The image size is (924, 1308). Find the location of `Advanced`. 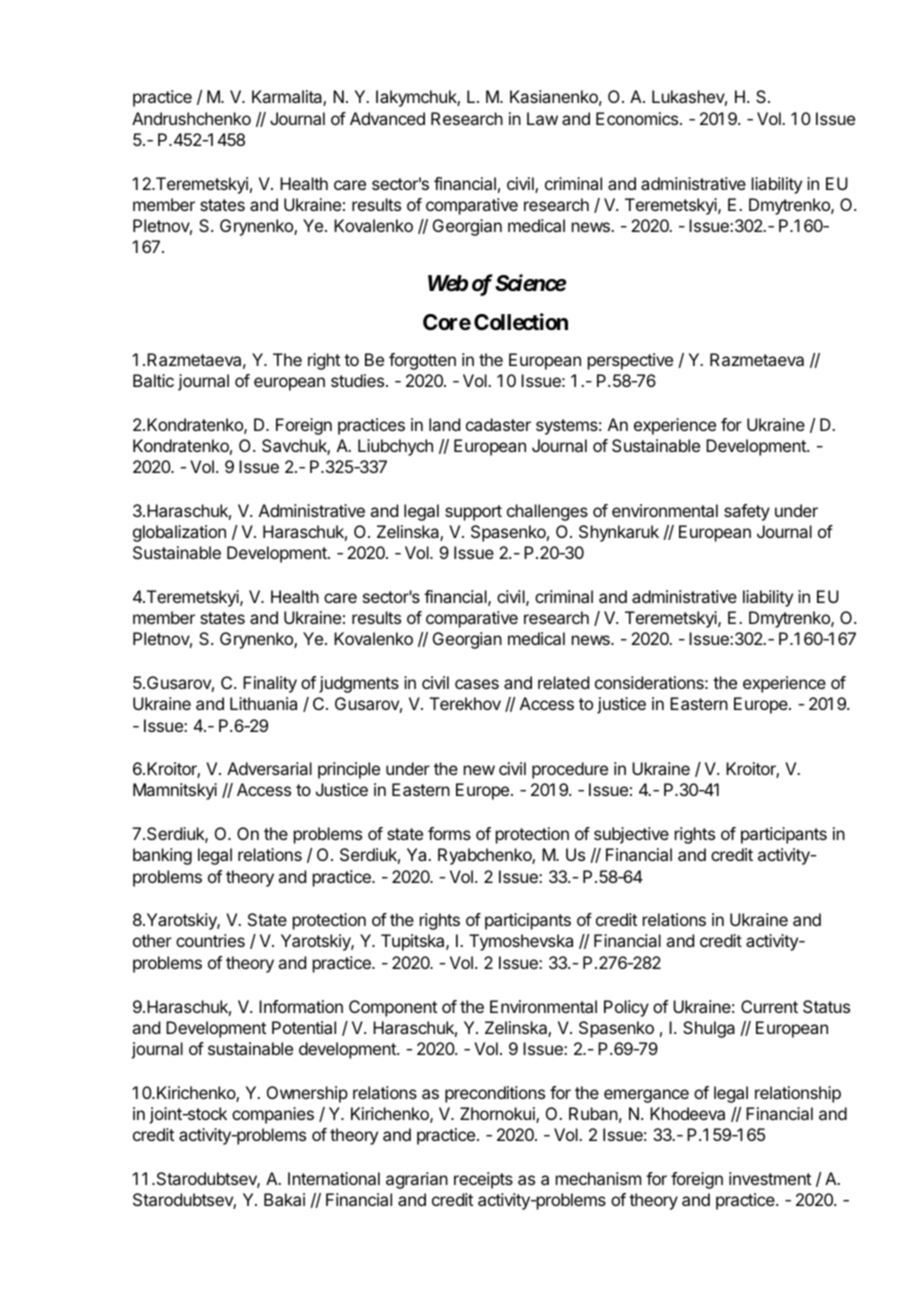

Advanced is located at coordinates (387, 118).
